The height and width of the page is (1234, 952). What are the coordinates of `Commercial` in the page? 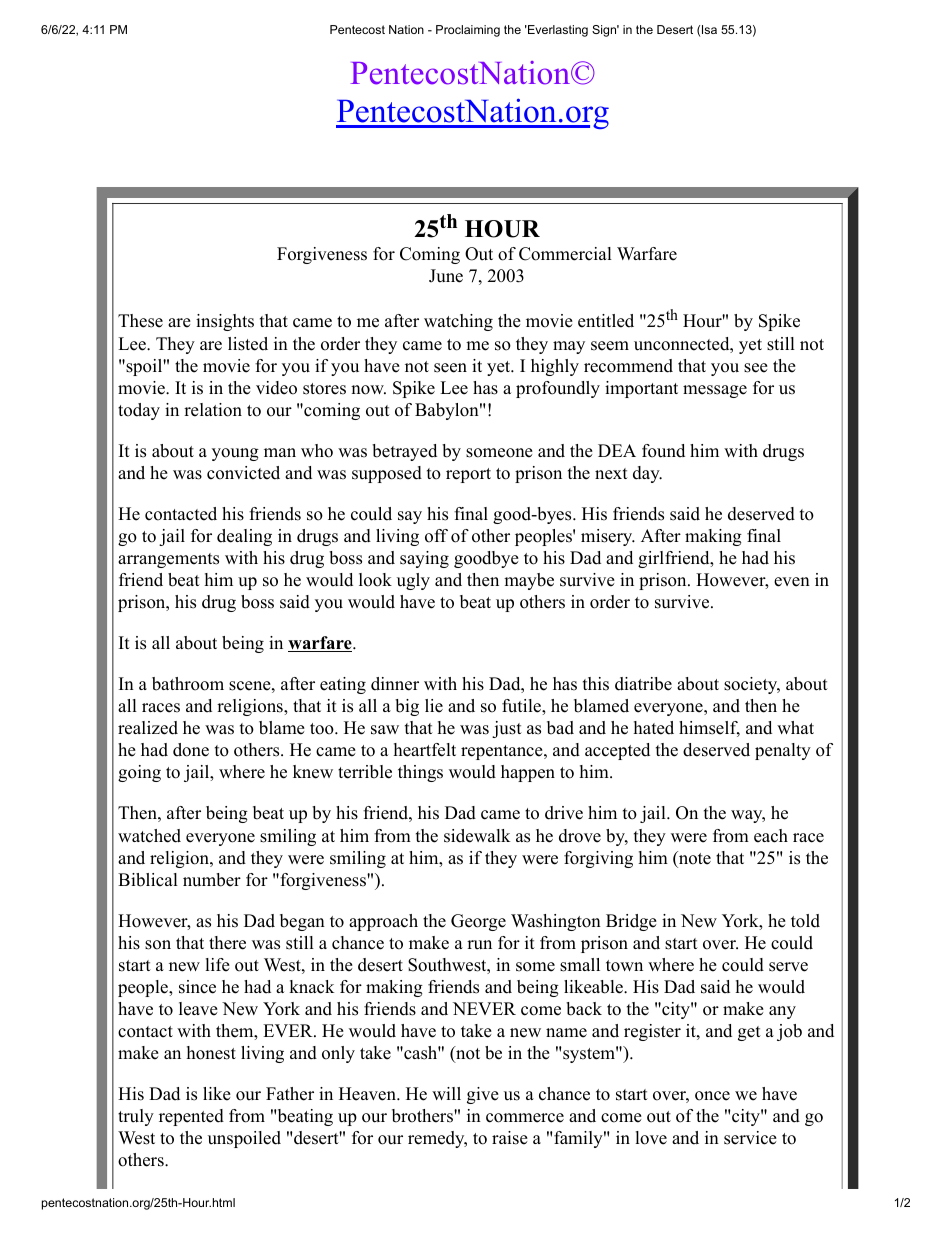 It's located at (565, 254).
